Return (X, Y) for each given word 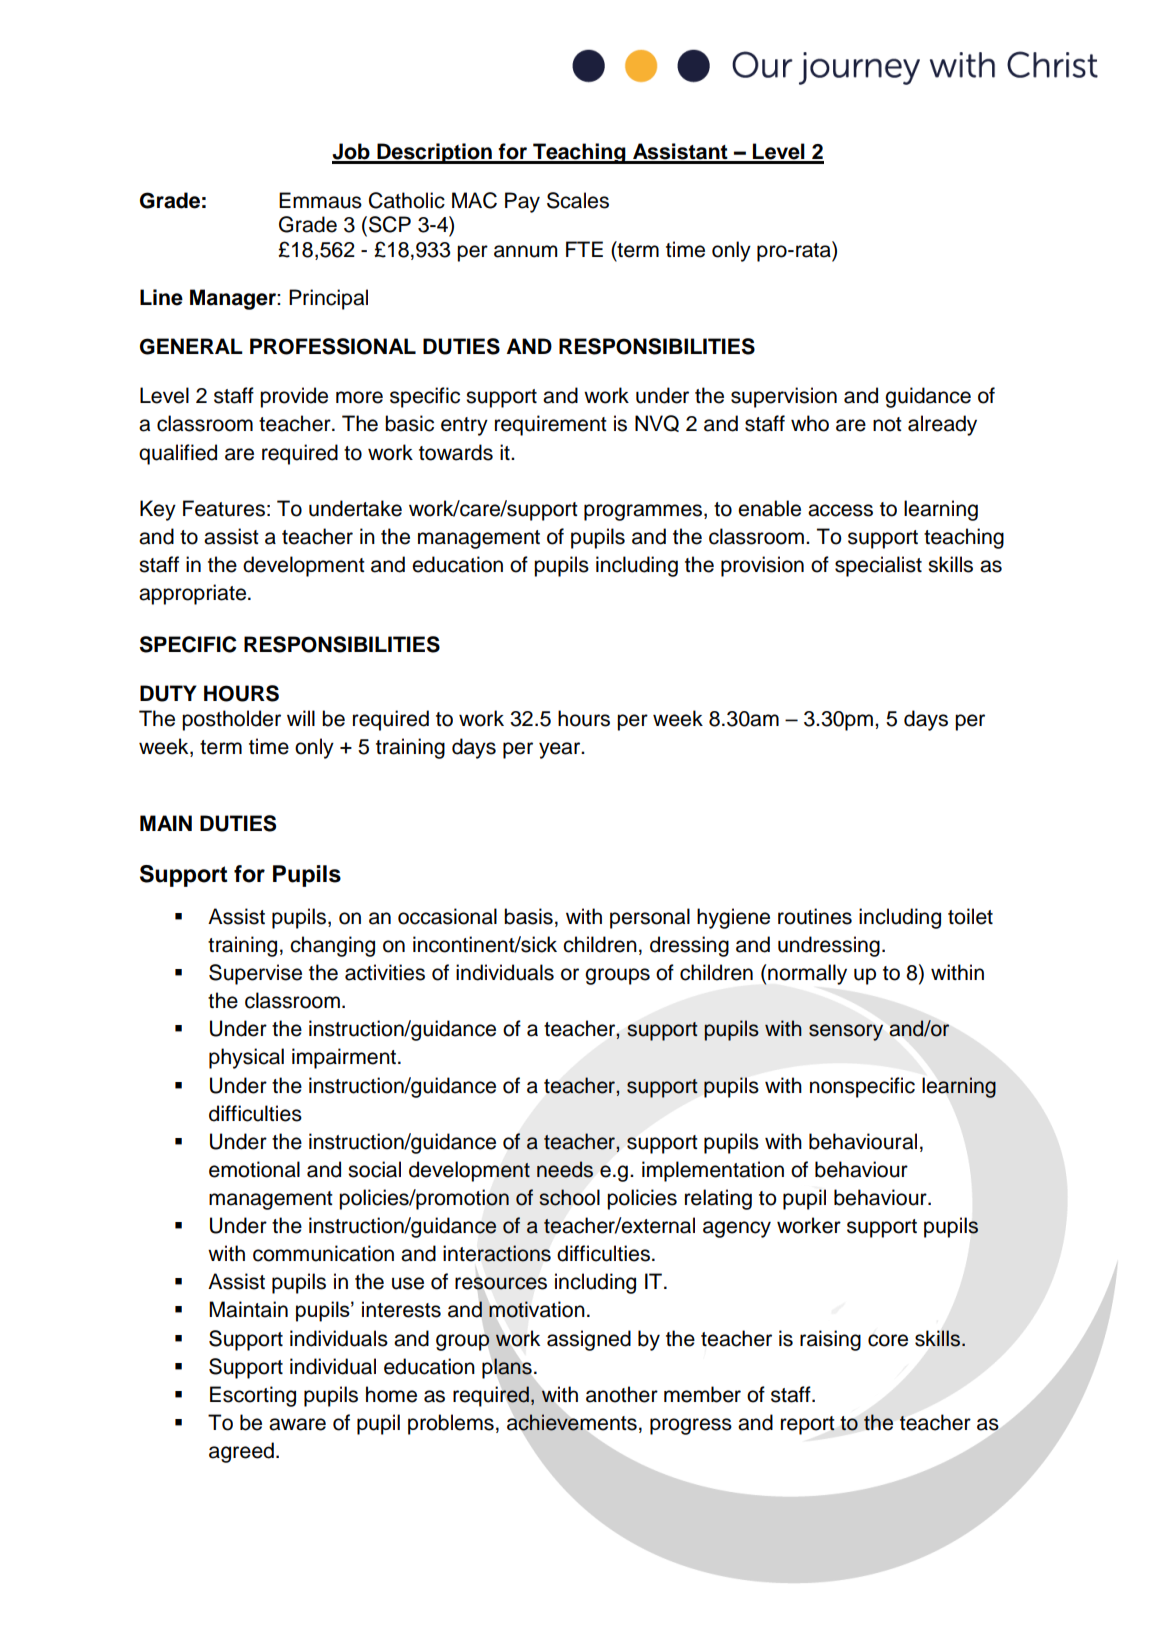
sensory (846, 1032)
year (561, 750)
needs (565, 1169)
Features (224, 508)
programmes (644, 512)
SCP (390, 224)
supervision (784, 397)
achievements (572, 1422)
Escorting (253, 1396)
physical (246, 1058)
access (840, 510)
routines (815, 916)
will (301, 718)
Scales (578, 200)
